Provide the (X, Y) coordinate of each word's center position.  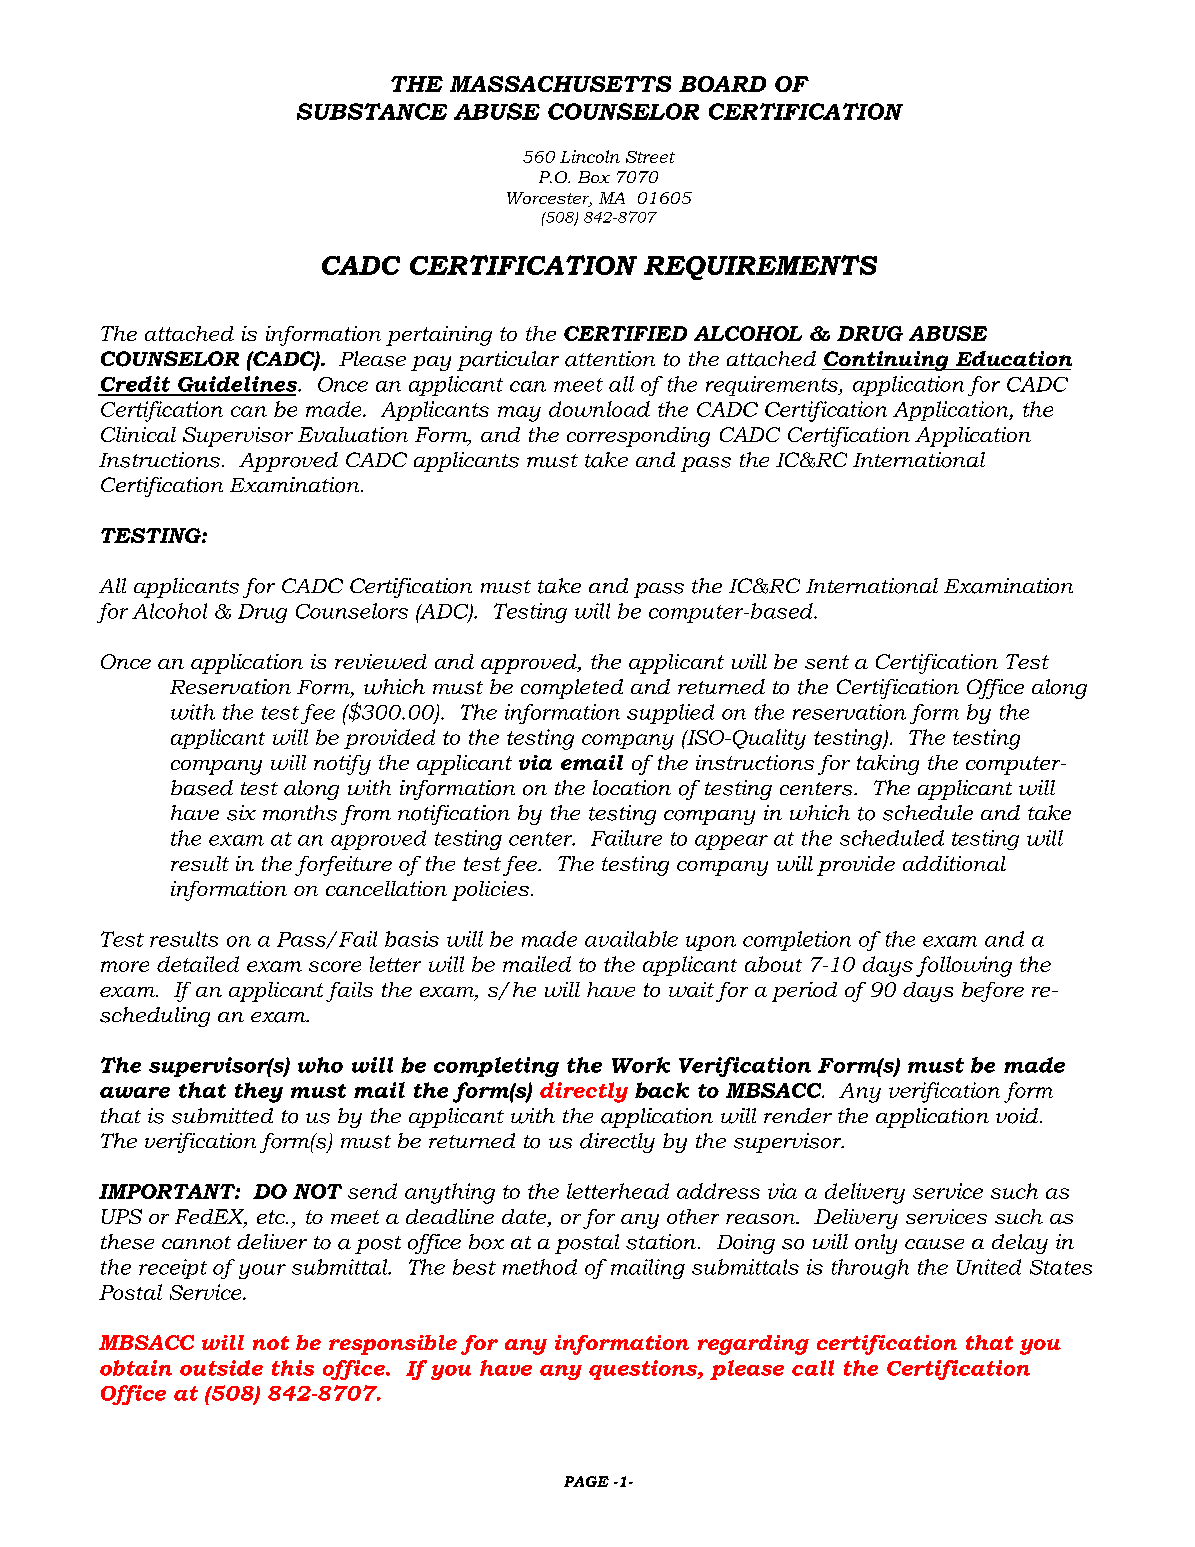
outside (221, 1368)
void (1018, 1116)
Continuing (886, 361)
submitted (222, 1116)
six (241, 813)
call (813, 1368)
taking (888, 765)
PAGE (586, 1481)
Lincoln (590, 156)
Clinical (138, 434)
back (662, 1090)
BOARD (722, 84)
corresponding (638, 437)
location (632, 788)
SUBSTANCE (372, 111)
